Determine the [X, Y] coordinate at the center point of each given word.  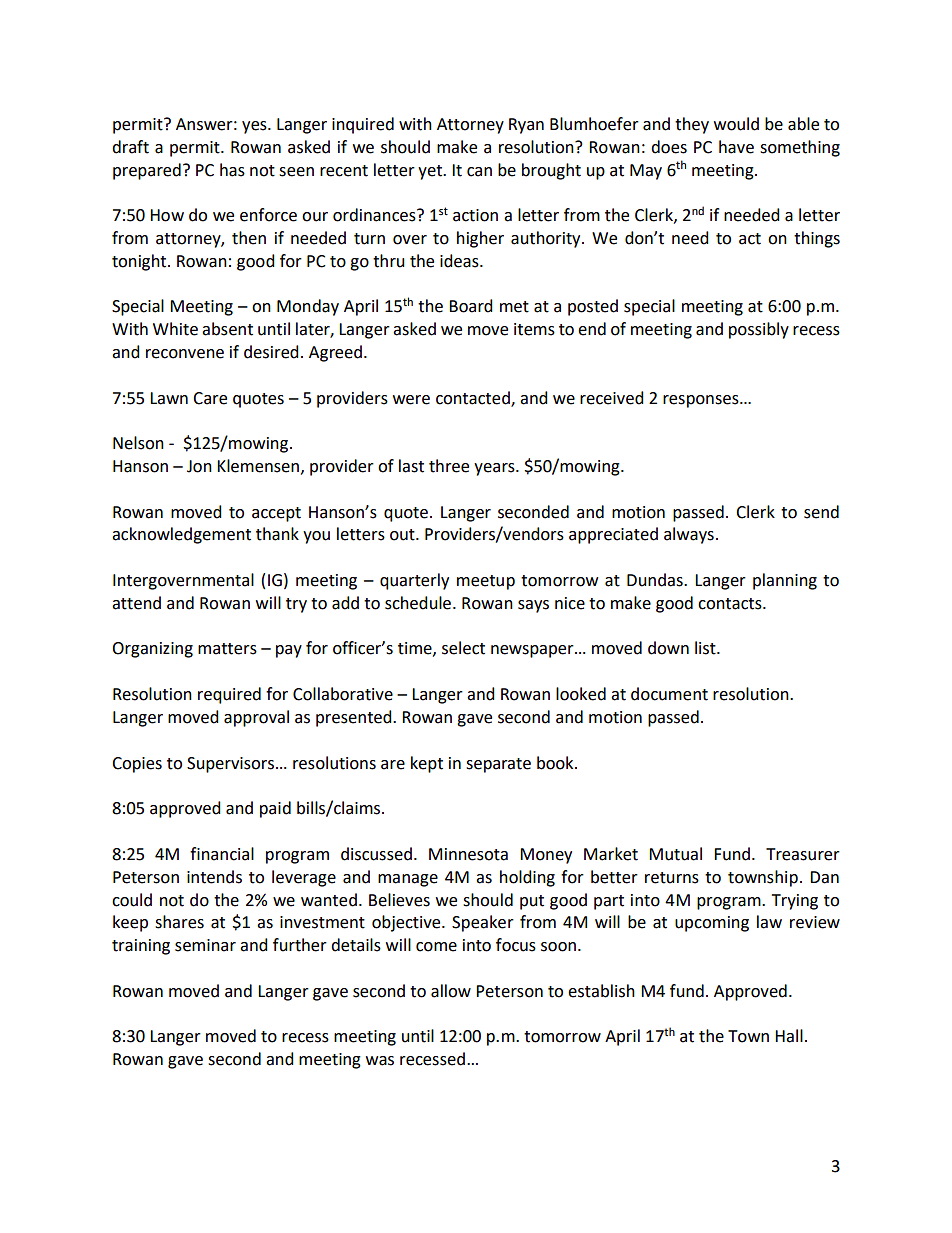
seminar [205, 945]
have [736, 147]
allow [451, 991]
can [479, 172]
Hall [789, 1036]
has [232, 170]
